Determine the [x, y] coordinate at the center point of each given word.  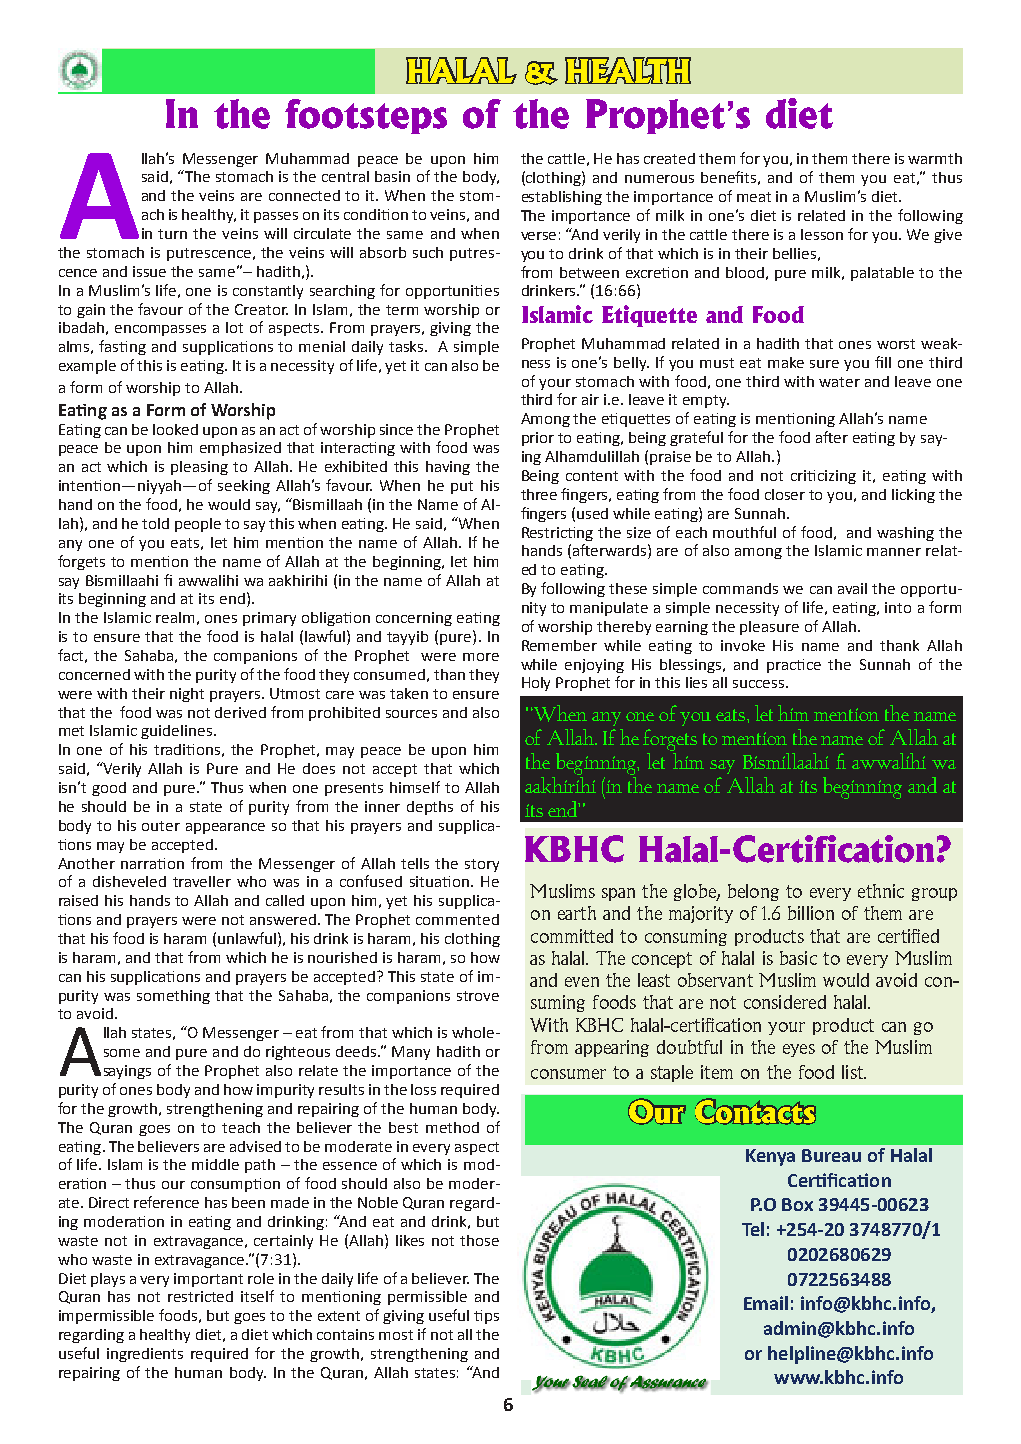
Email [766, 1303]
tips [486, 1317]
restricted [200, 1296]
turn [172, 234]
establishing [562, 198]
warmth [935, 158]
